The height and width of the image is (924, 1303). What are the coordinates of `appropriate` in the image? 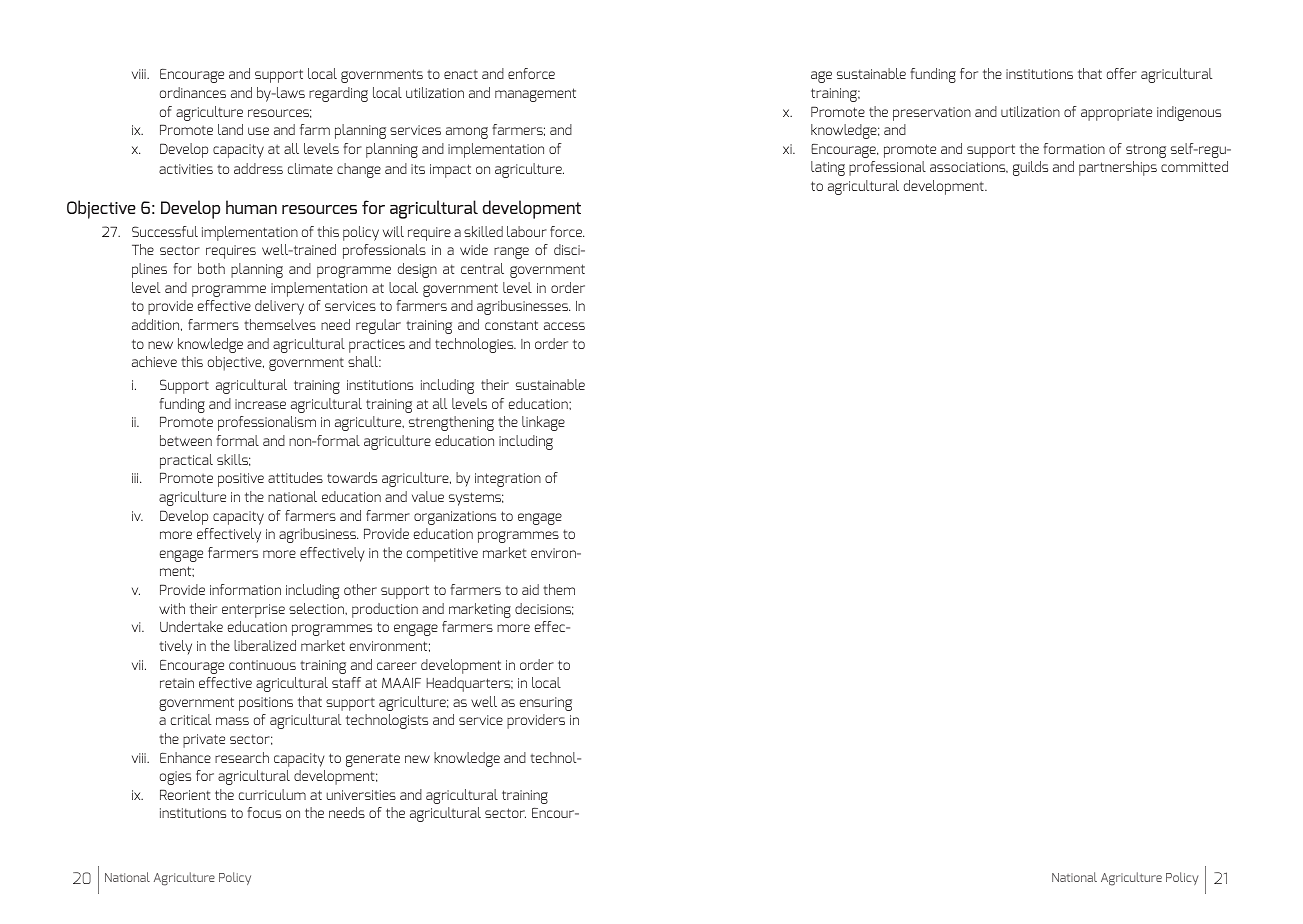 It's located at (1116, 114).
